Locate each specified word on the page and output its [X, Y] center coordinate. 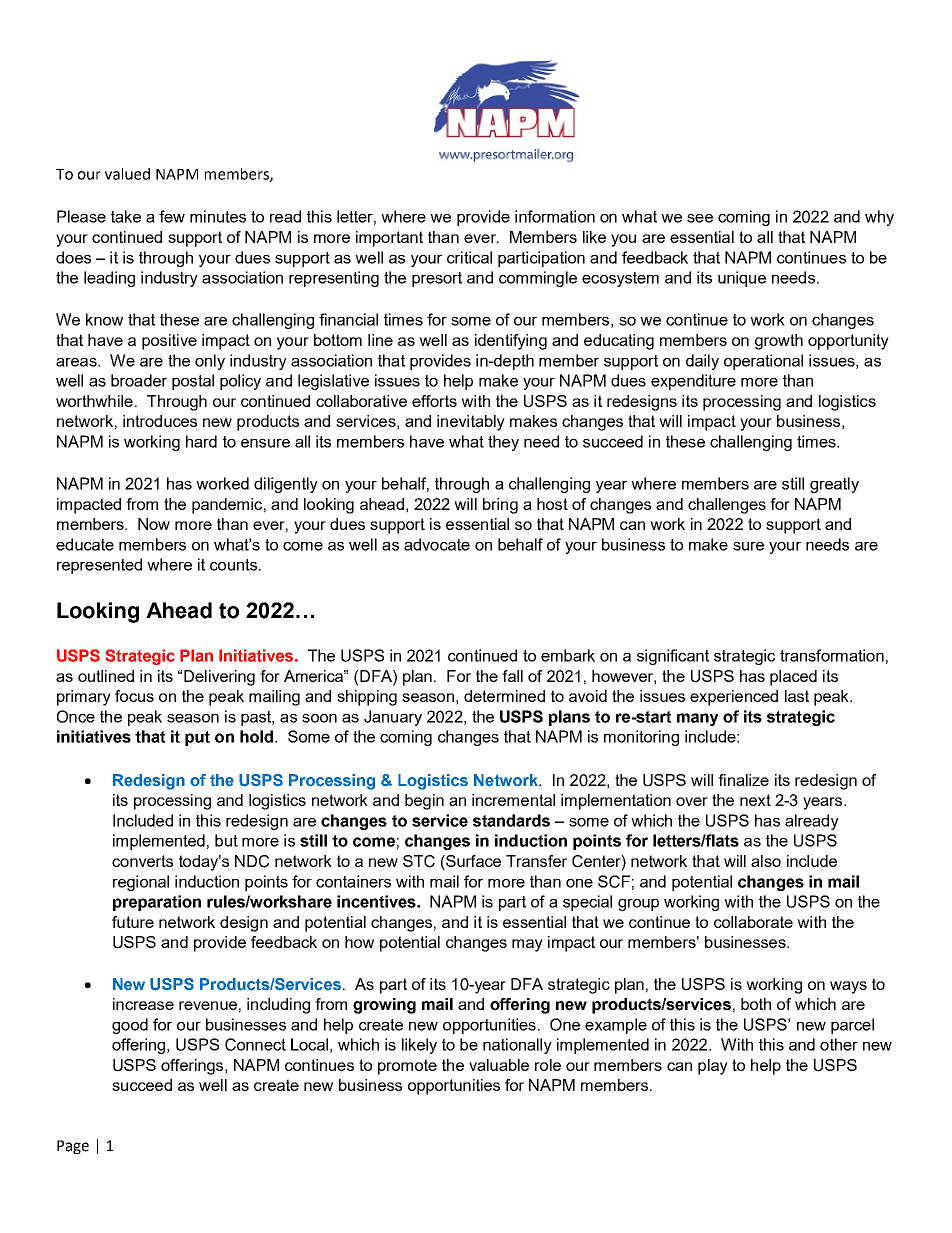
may [527, 945]
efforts [434, 401]
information [555, 216]
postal [193, 382]
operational [763, 362]
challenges [727, 506]
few [172, 216]
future [133, 922]
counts [233, 565]
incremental [513, 800]
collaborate [753, 922]
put [197, 738]
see [700, 218]
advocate [437, 544]
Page [73, 1147]
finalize [743, 780]
